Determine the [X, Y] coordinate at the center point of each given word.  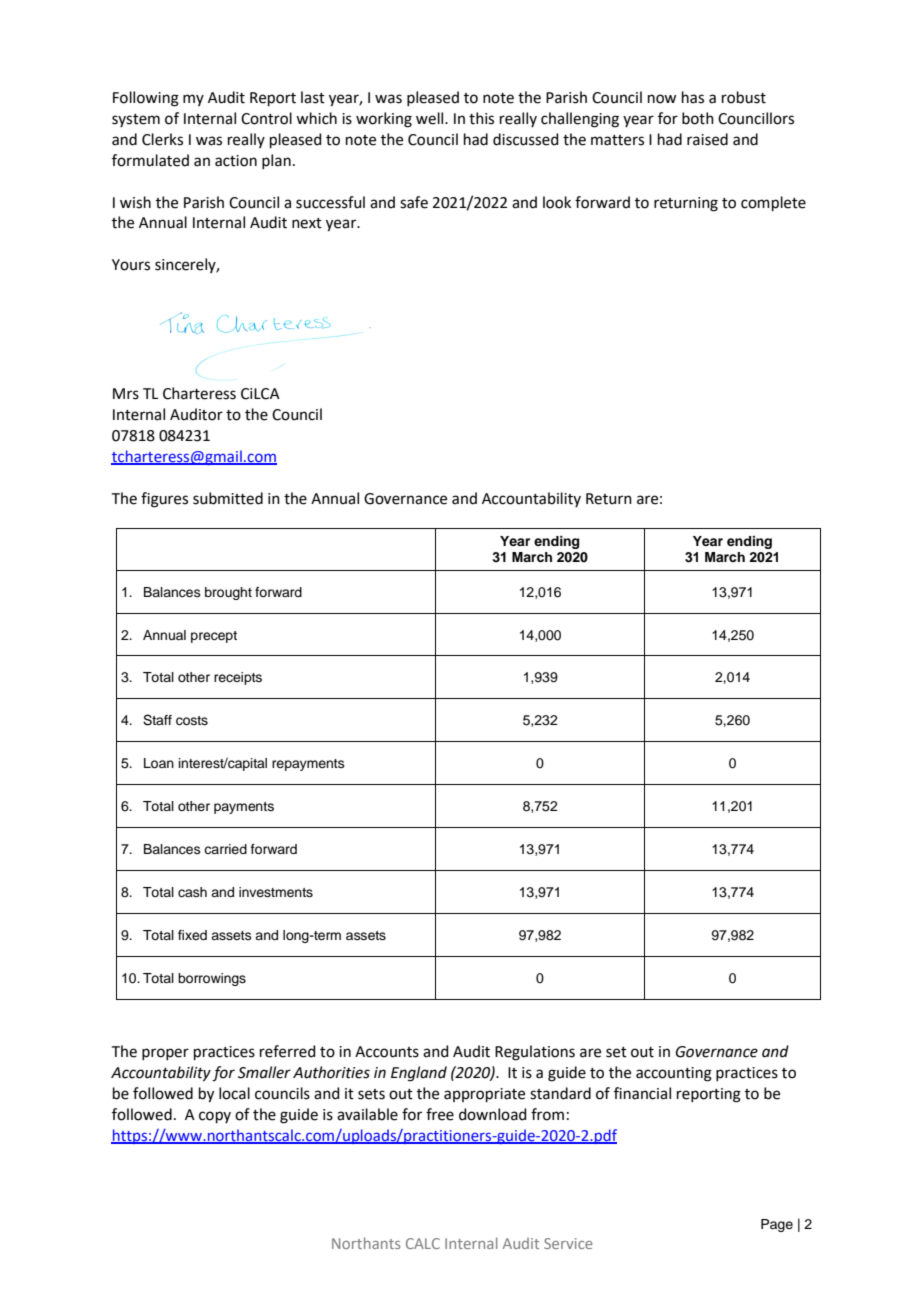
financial [642, 1093]
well [431, 118]
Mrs [126, 394]
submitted [228, 498]
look [557, 202]
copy [215, 1117]
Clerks [162, 139]
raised [707, 139]
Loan [159, 763]
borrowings [212, 979]
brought [228, 593]
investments [276, 892]
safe [414, 202]
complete [773, 203]
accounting [674, 1074]
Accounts [387, 1052]
